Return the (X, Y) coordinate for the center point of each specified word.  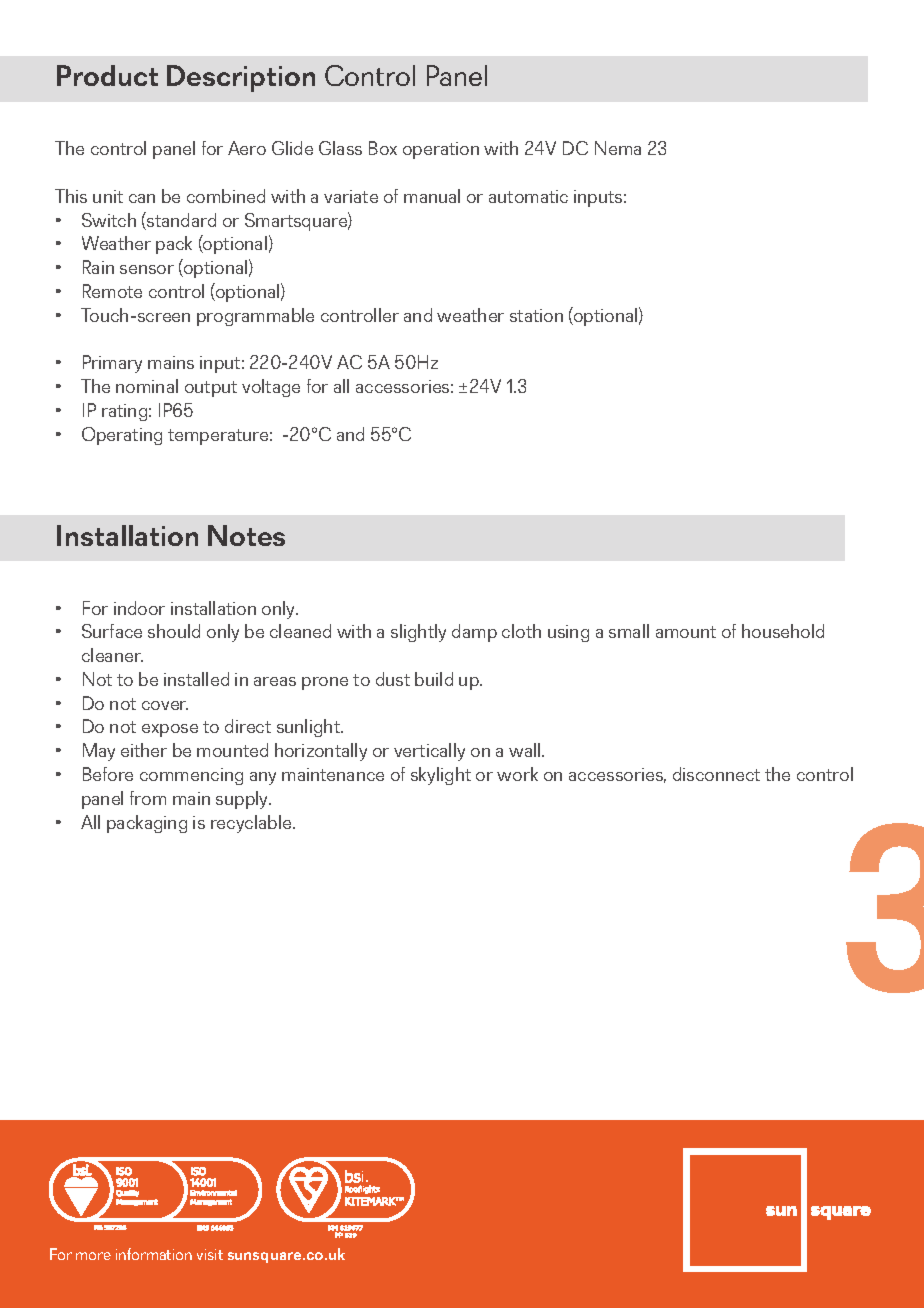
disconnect (716, 774)
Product (107, 75)
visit (210, 1254)
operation (441, 150)
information (154, 1254)
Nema (618, 148)
